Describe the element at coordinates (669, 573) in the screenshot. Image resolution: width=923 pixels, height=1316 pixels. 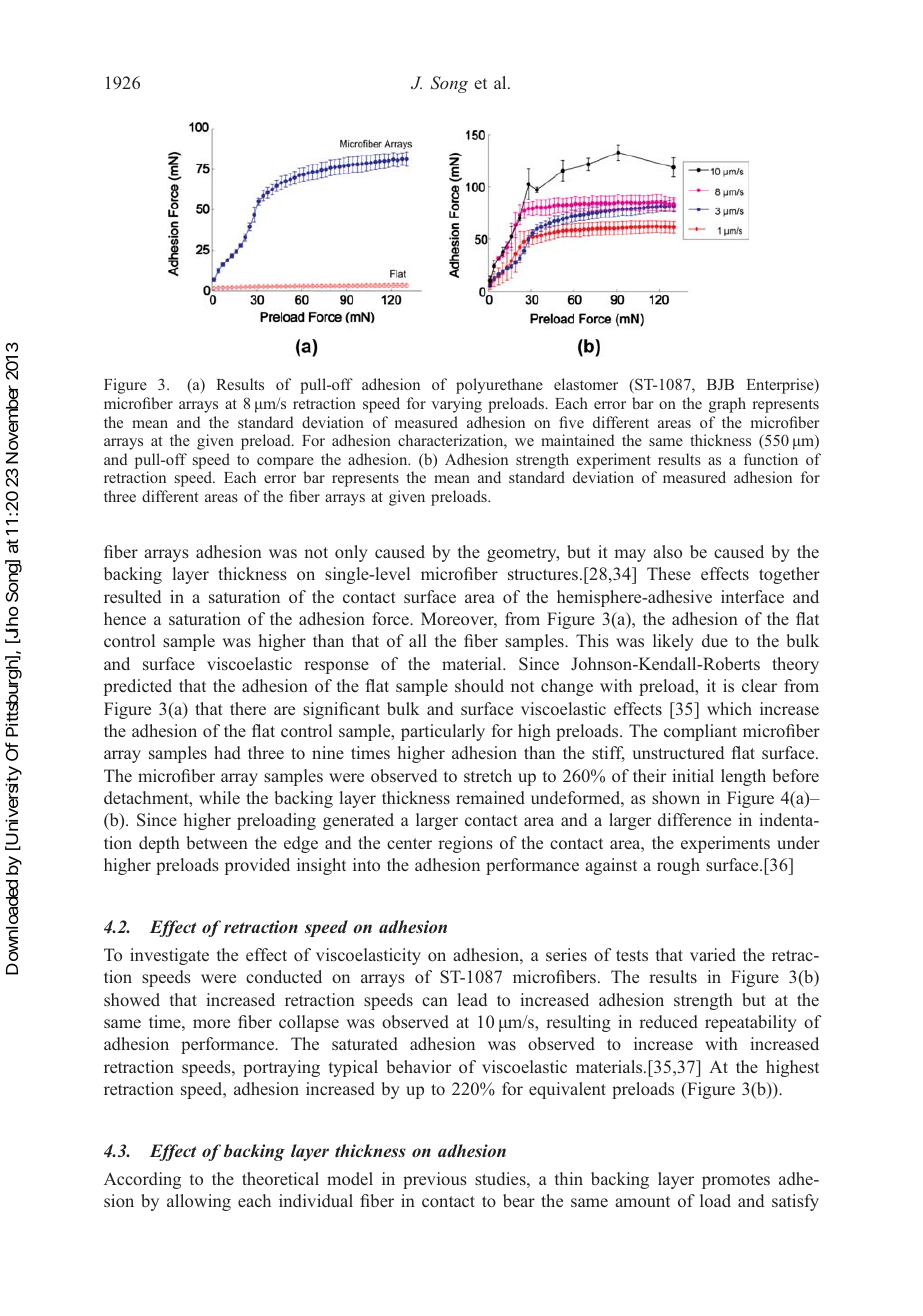
I see `These` at that location.
